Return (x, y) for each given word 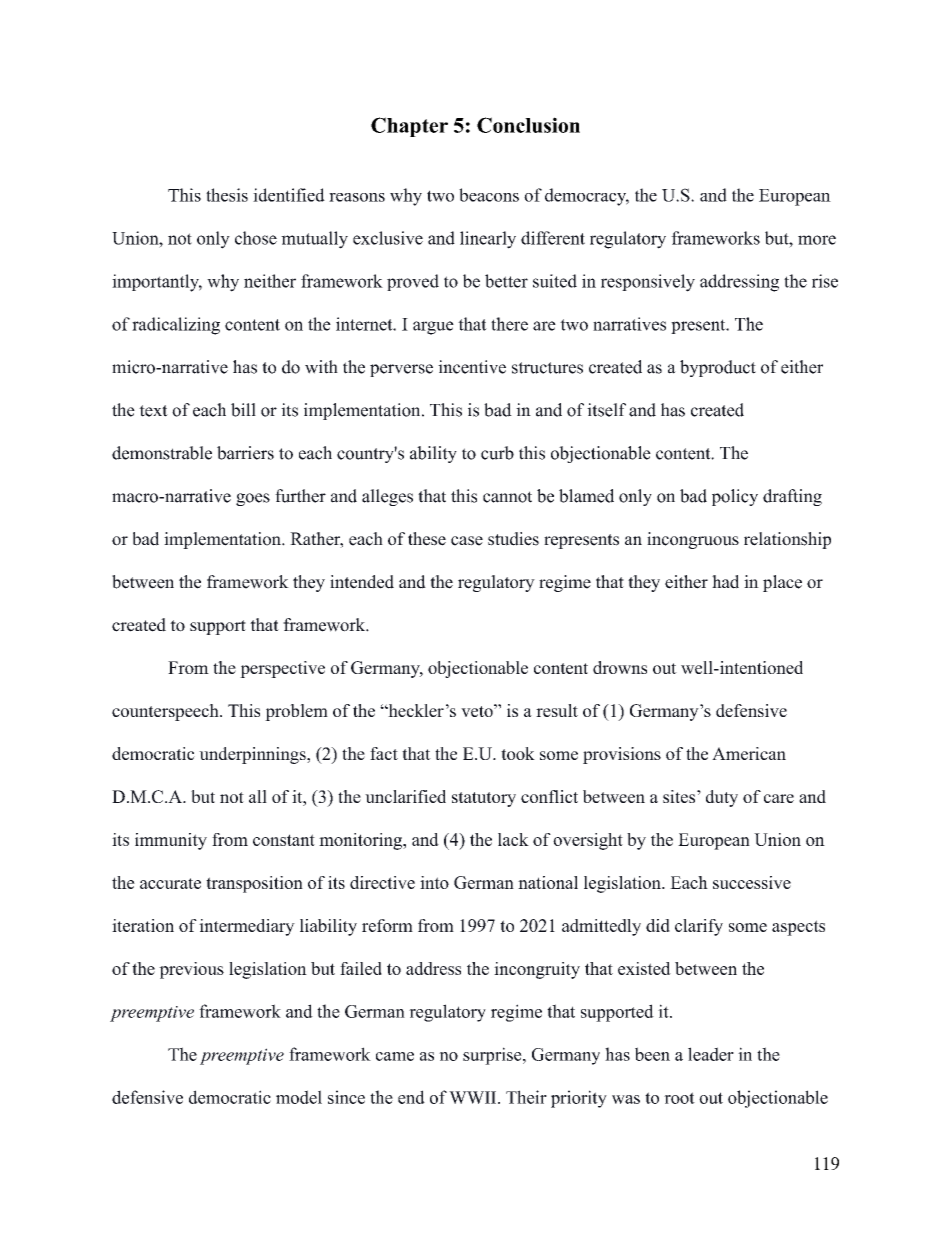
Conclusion (528, 125)
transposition (254, 884)
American (749, 753)
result (557, 710)
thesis (227, 195)
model (299, 1097)
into (434, 882)
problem (296, 712)
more (817, 240)
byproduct (718, 368)
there (509, 324)
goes (253, 499)
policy (735, 497)
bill (243, 410)
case (467, 541)
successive (752, 882)
